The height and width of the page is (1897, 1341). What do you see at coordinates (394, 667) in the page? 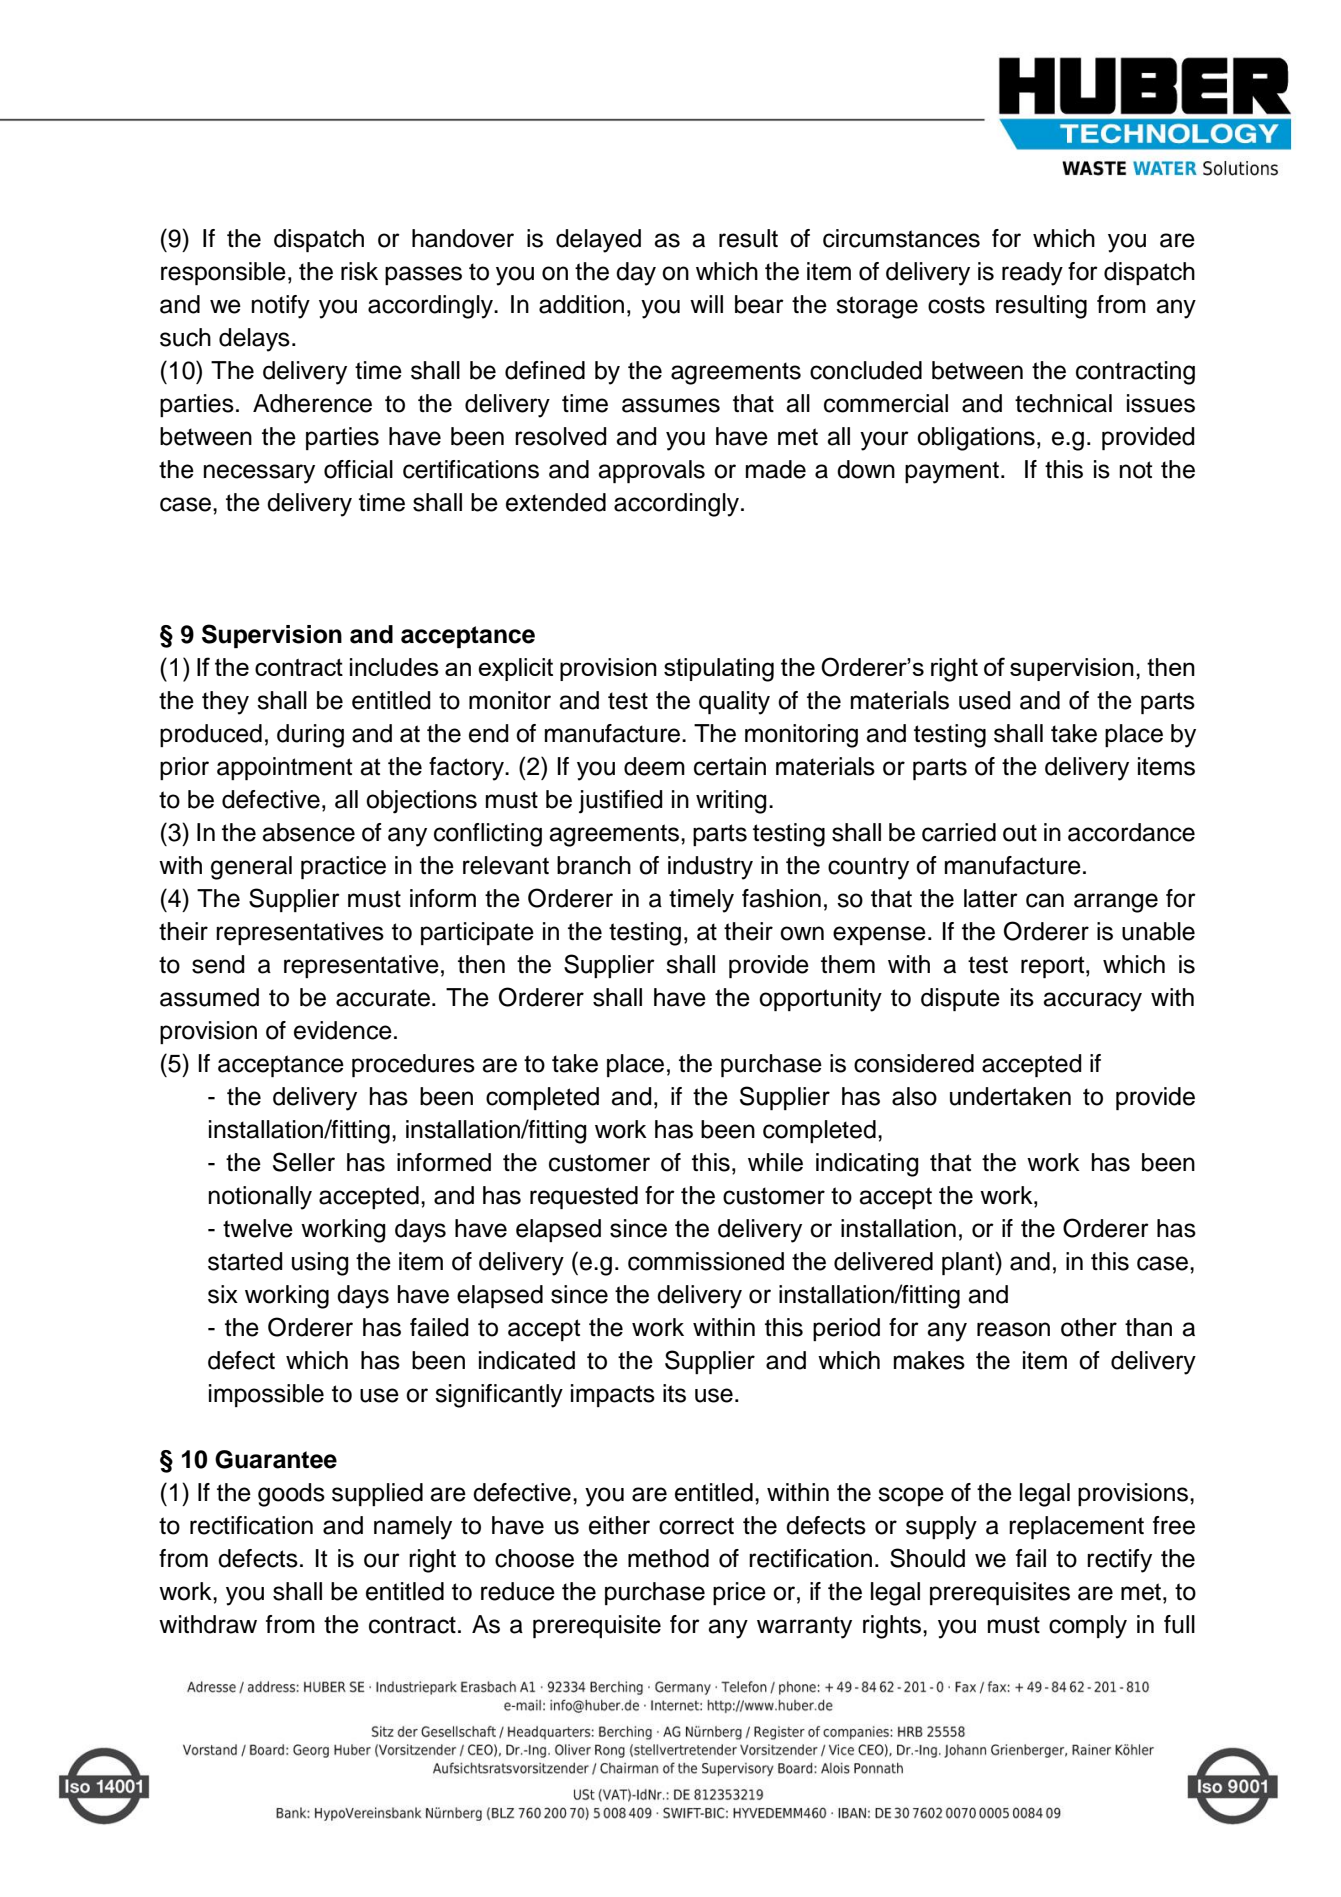
I see `includes` at bounding box center [394, 667].
